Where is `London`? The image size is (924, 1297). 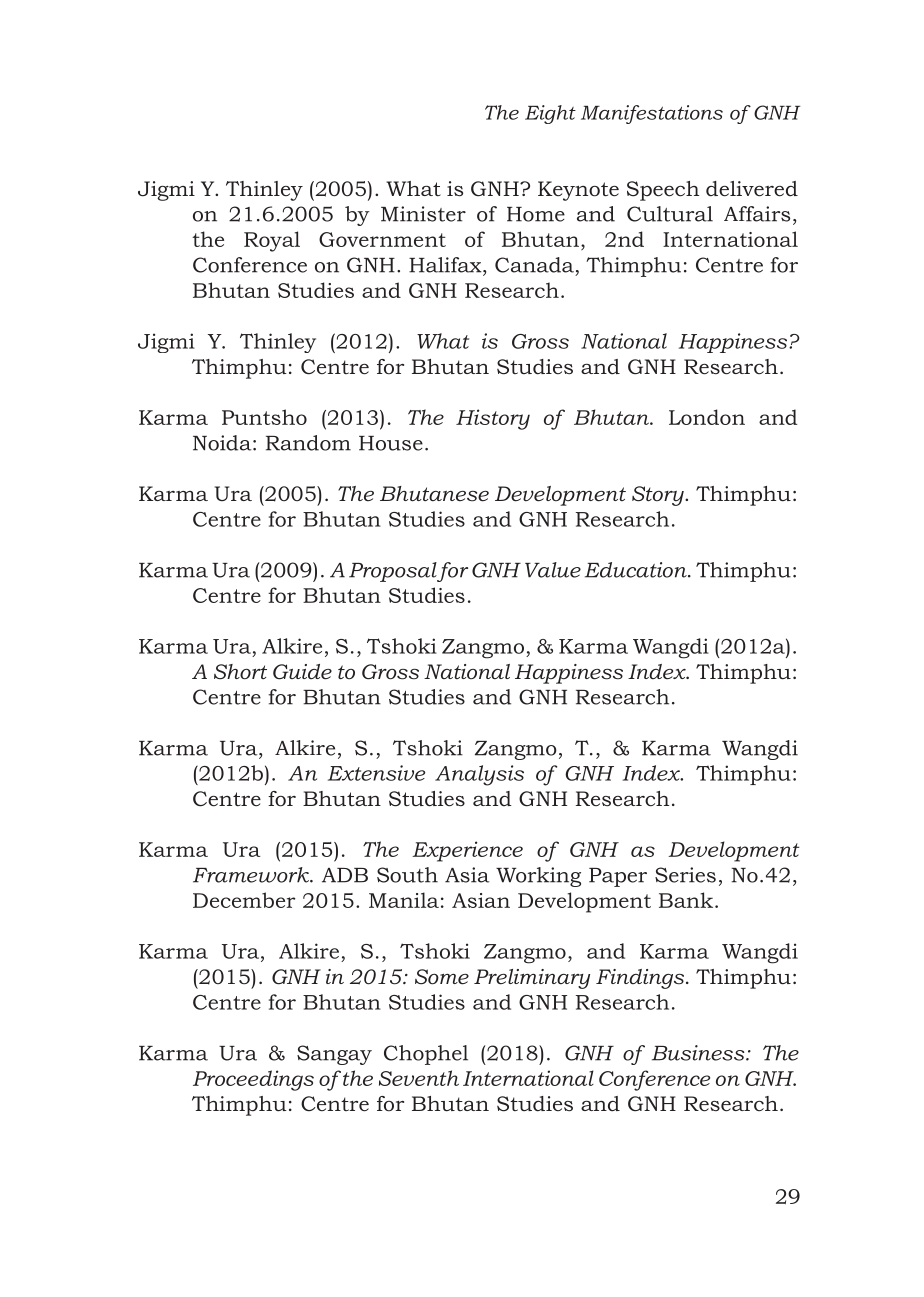
London is located at coordinates (707, 417).
